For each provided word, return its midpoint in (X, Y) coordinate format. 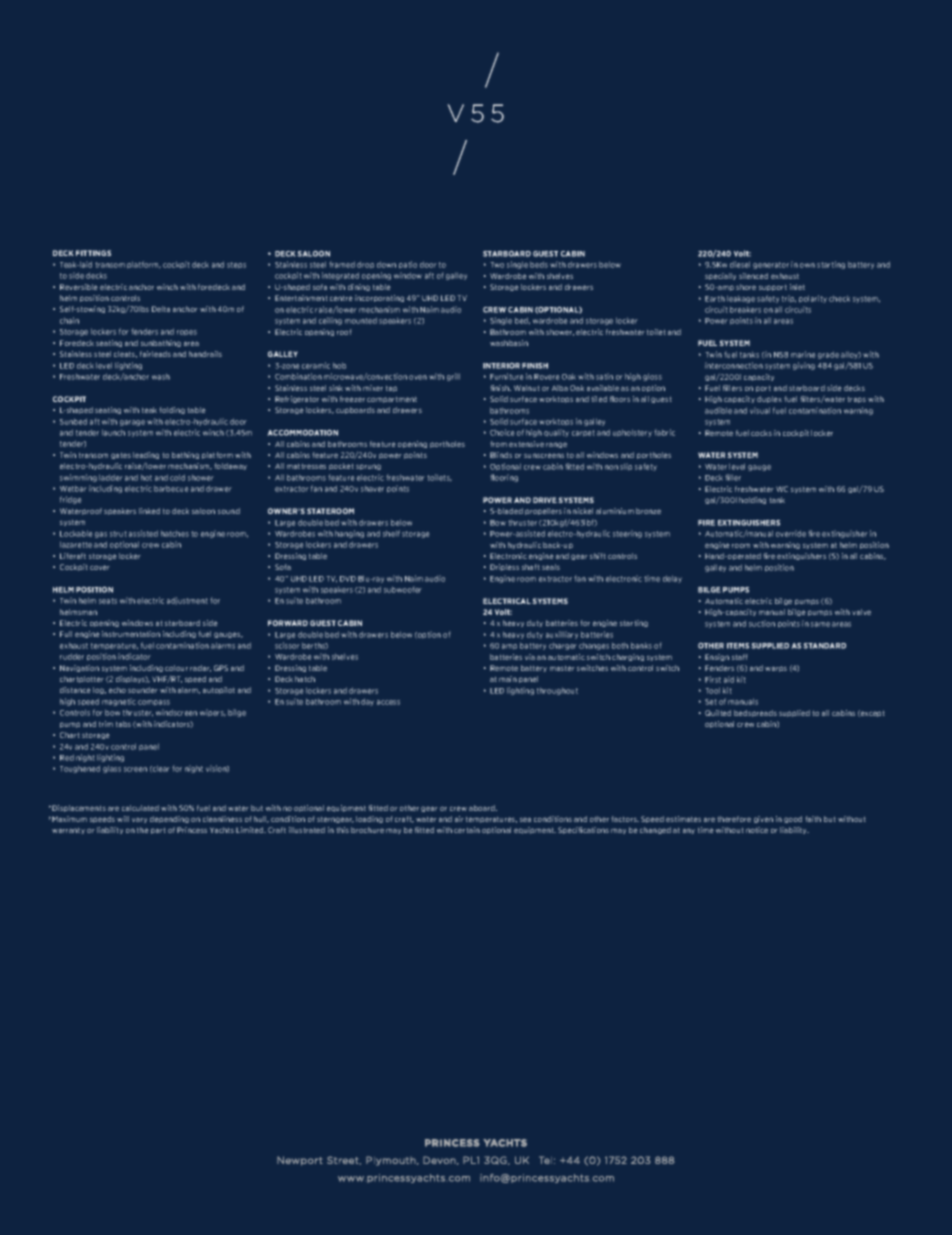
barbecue (171, 488)
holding (752, 500)
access (388, 702)
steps (236, 265)
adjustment (187, 601)
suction (762, 623)
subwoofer (403, 589)
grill (453, 377)
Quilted (718, 713)
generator (771, 265)
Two (497, 265)
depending (169, 819)
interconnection (734, 365)
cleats (125, 354)
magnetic (119, 702)
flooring (504, 478)
